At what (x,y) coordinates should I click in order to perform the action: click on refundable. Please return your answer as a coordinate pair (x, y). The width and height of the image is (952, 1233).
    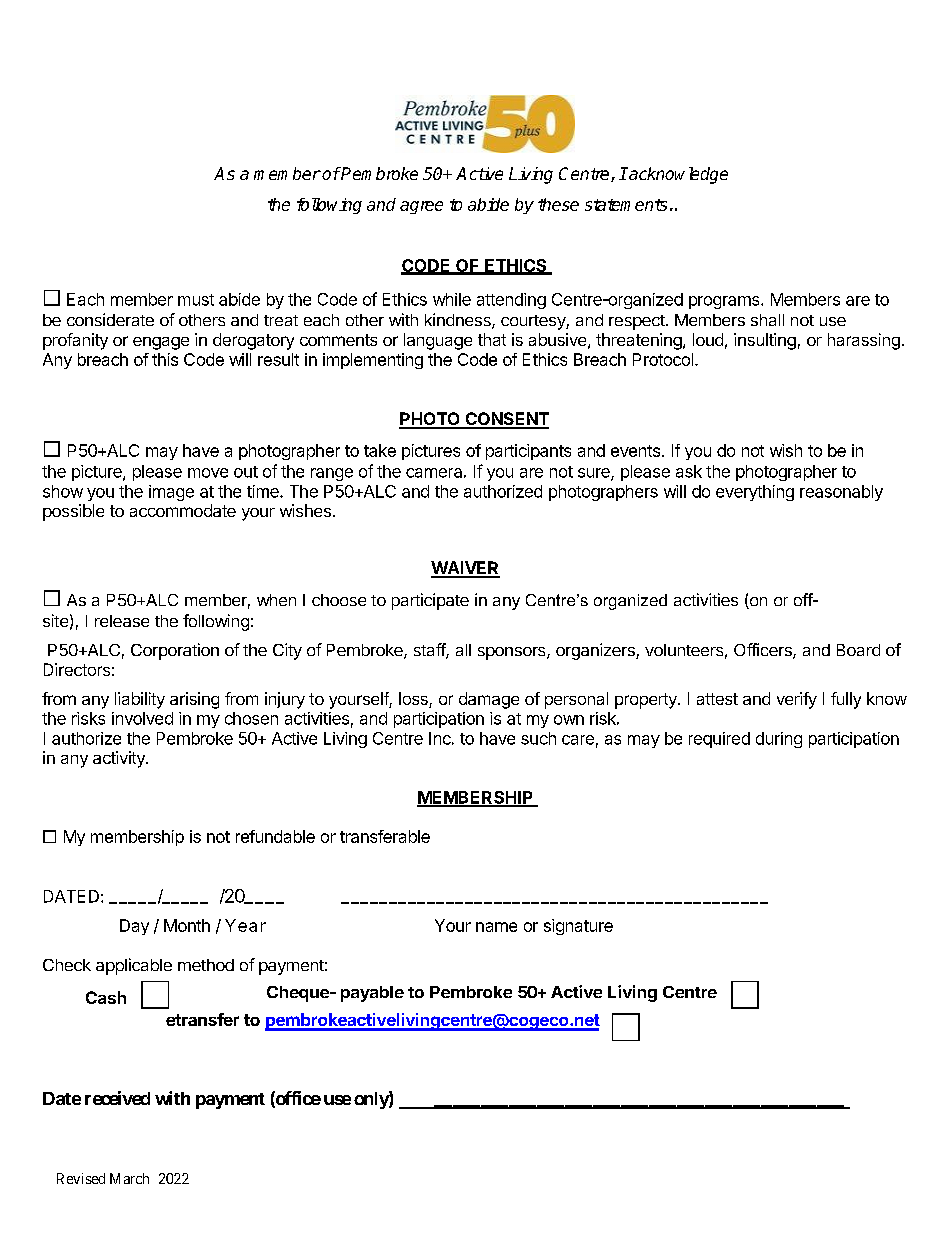
    Looking at the image, I should click on (275, 836).
